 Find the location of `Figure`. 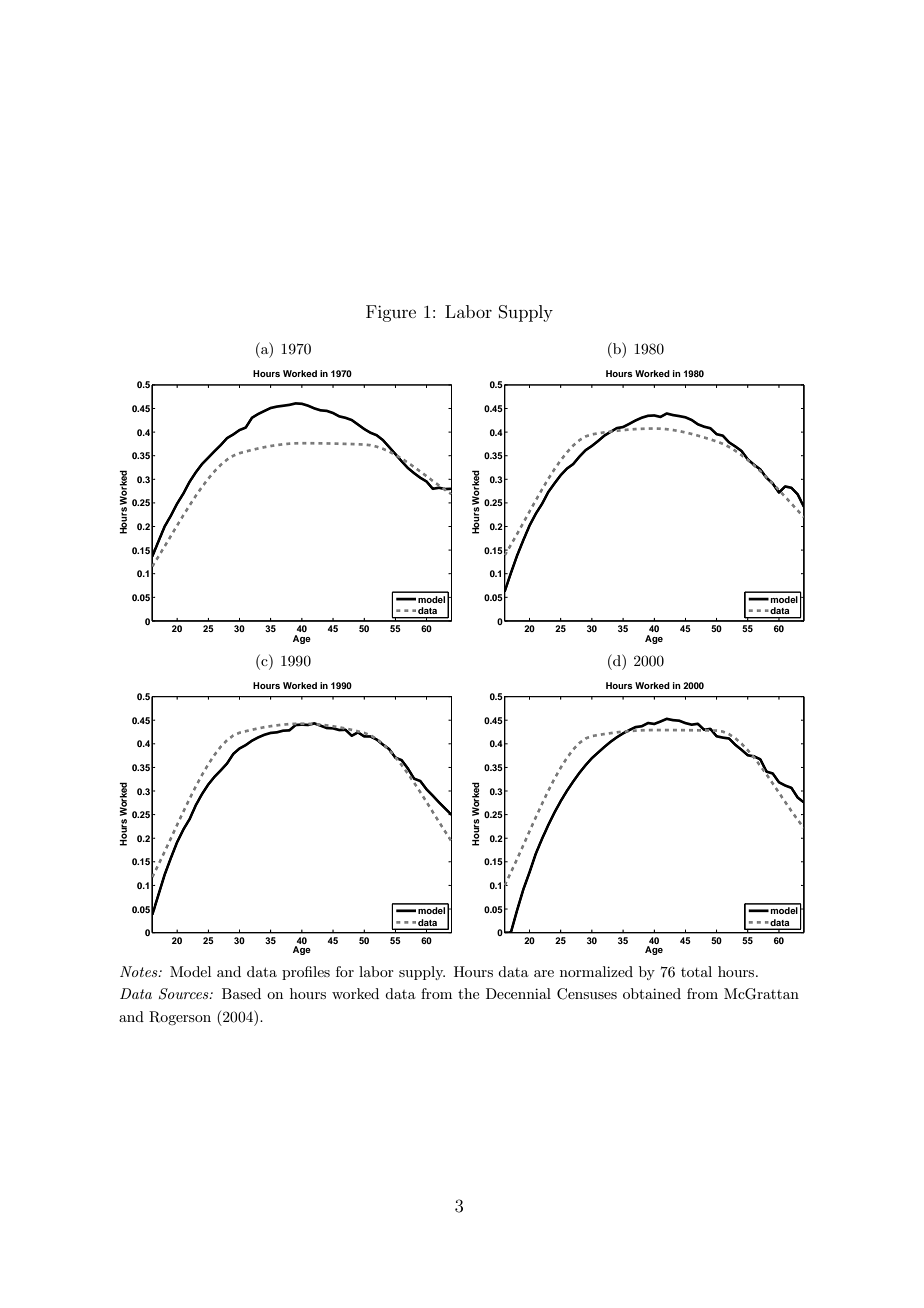

Figure is located at coordinates (391, 313).
